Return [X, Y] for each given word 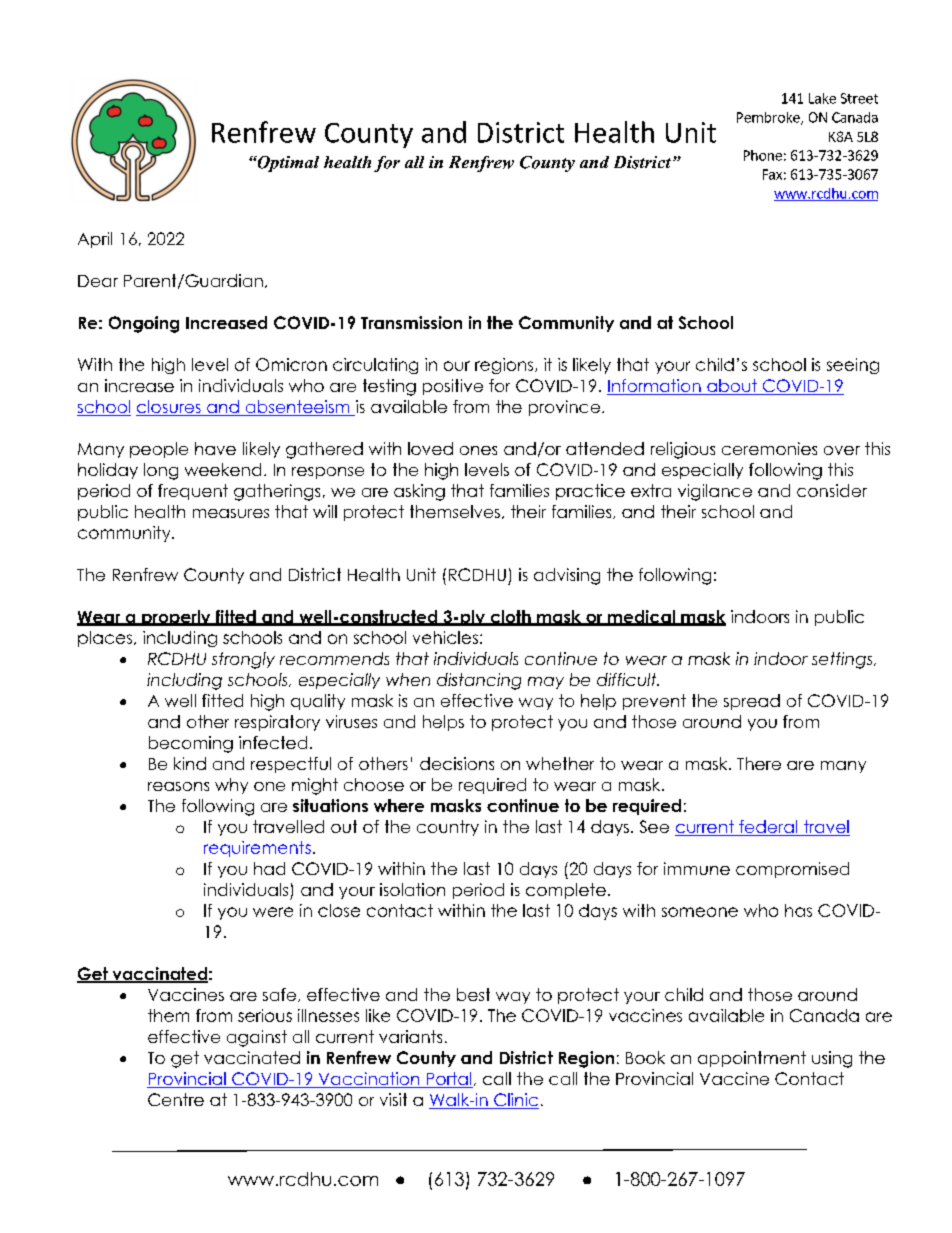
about [732, 387]
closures [169, 408]
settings [843, 660]
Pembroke [769, 118]
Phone [763, 155]
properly [176, 618]
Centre [176, 1099]
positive [453, 387]
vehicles [445, 637]
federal [768, 828]
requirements [257, 849]
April [95, 240]
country [448, 828]
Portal [448, 1080]
